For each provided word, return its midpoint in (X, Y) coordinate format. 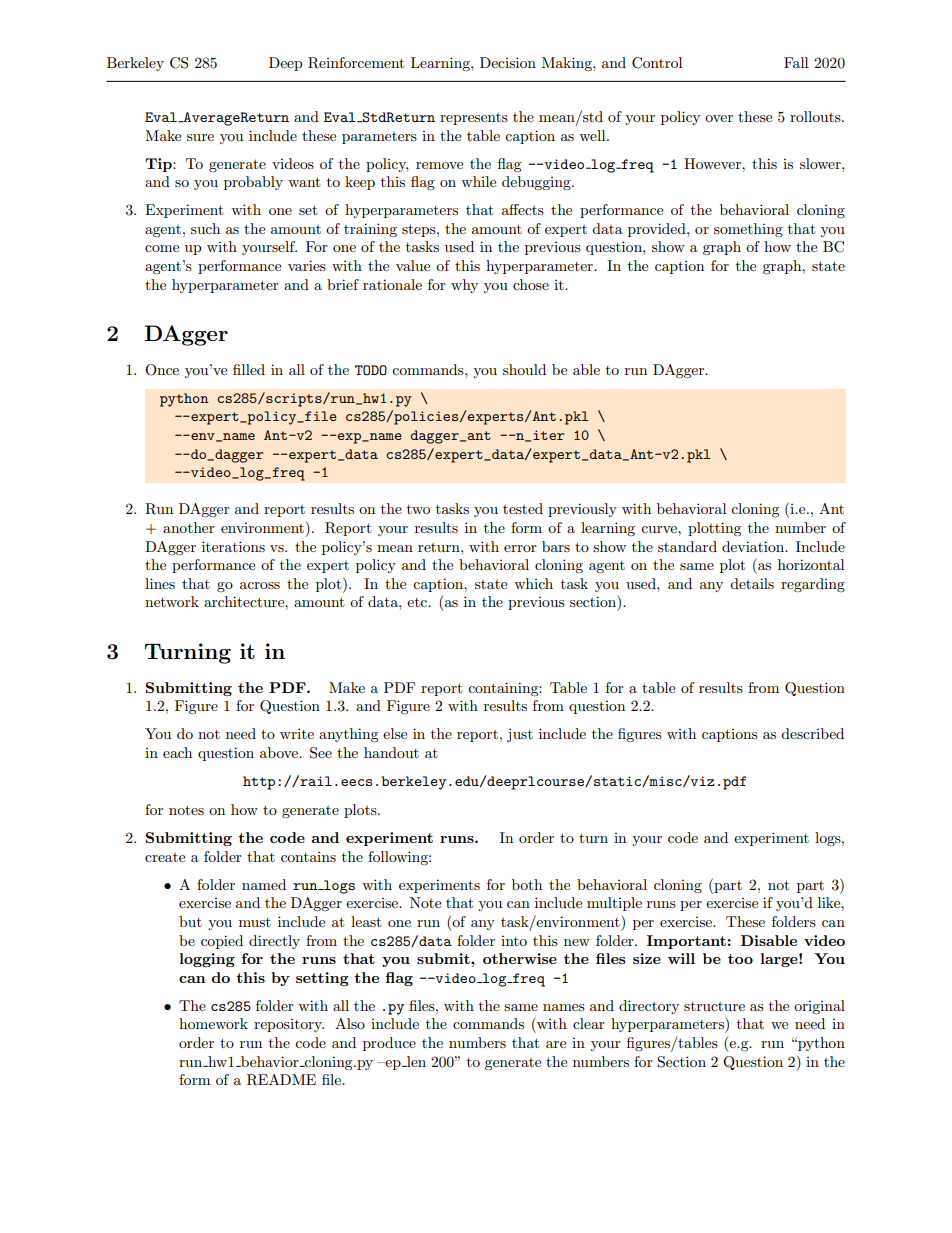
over (719, 118)
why (464, 286)
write (297, 734)
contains (308, 857)
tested (523, 508)
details (752, 583)
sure (200, 137)
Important (686, 942)
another (189, 527)
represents (474, 119)
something (748, 230)
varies (307, 265)
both (527, 884)
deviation (754, 546)
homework (213, 1023)
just (520, 735)
